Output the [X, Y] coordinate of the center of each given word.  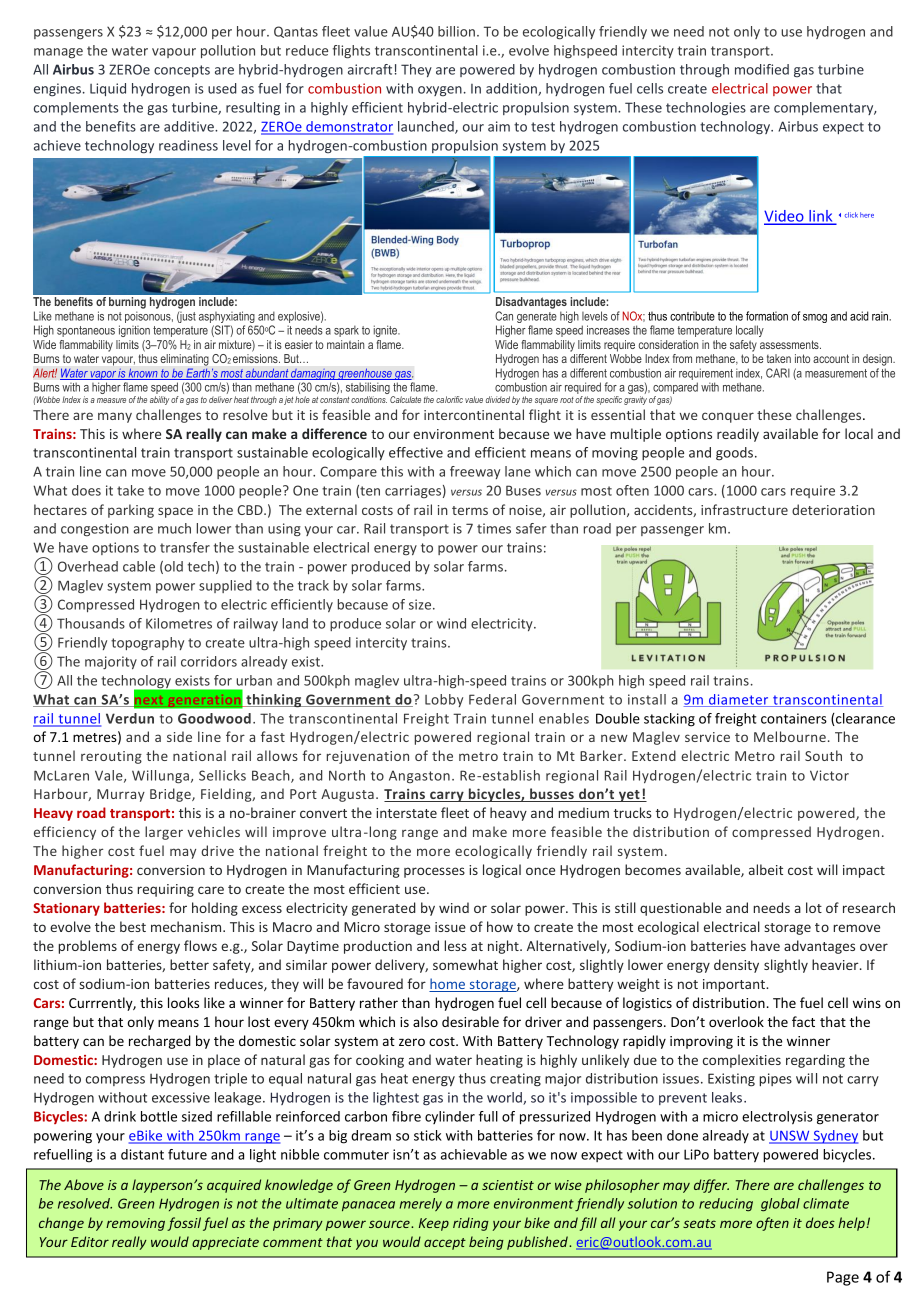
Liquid [108, 89]
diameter [739, 700]
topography [147, 644]
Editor [90, 1241]
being [486, 1243]
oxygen [440, 91]
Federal [492, 699]
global [780, 1205]
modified [762, 69]
